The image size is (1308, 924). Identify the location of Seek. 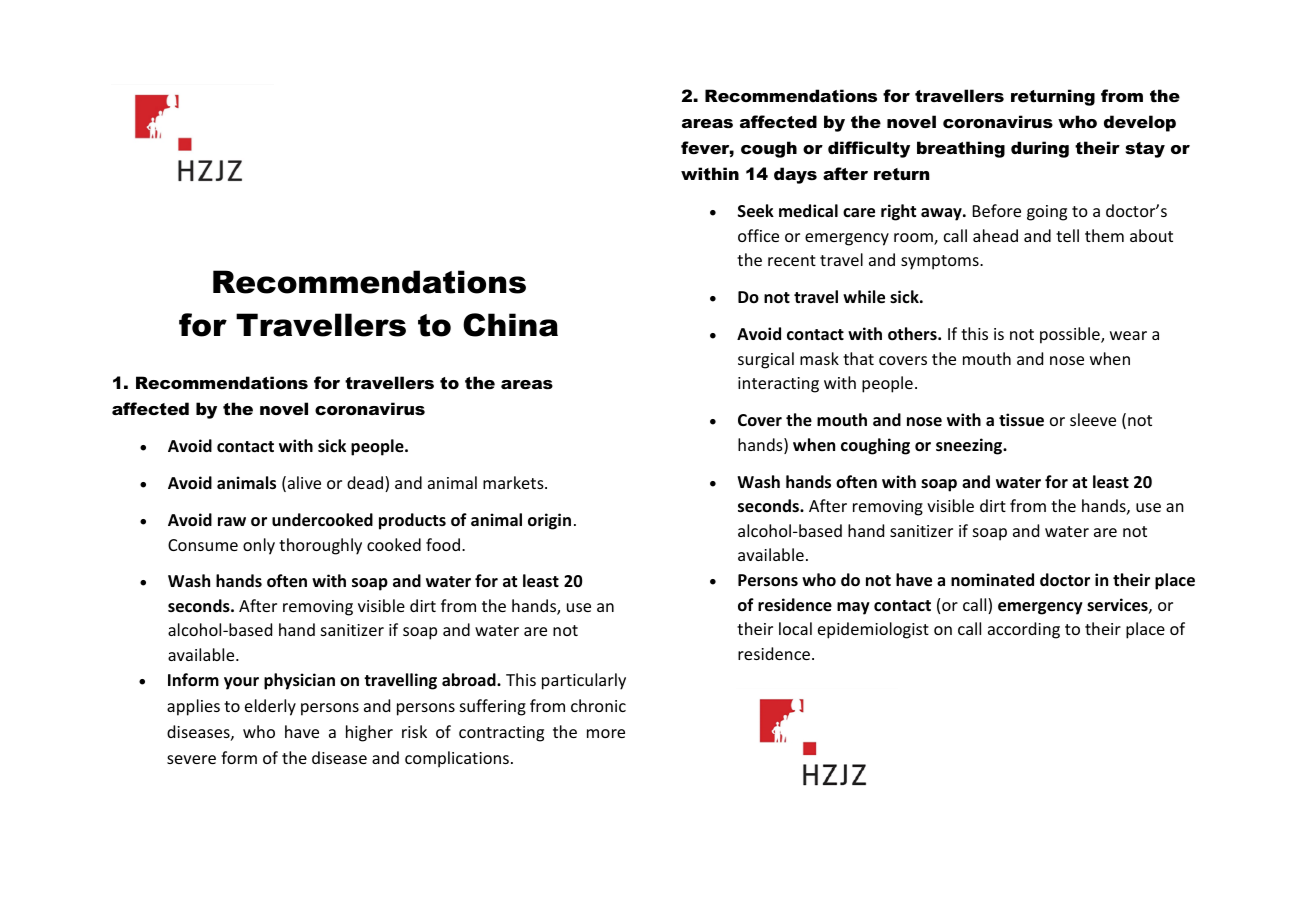
(756, 211).
